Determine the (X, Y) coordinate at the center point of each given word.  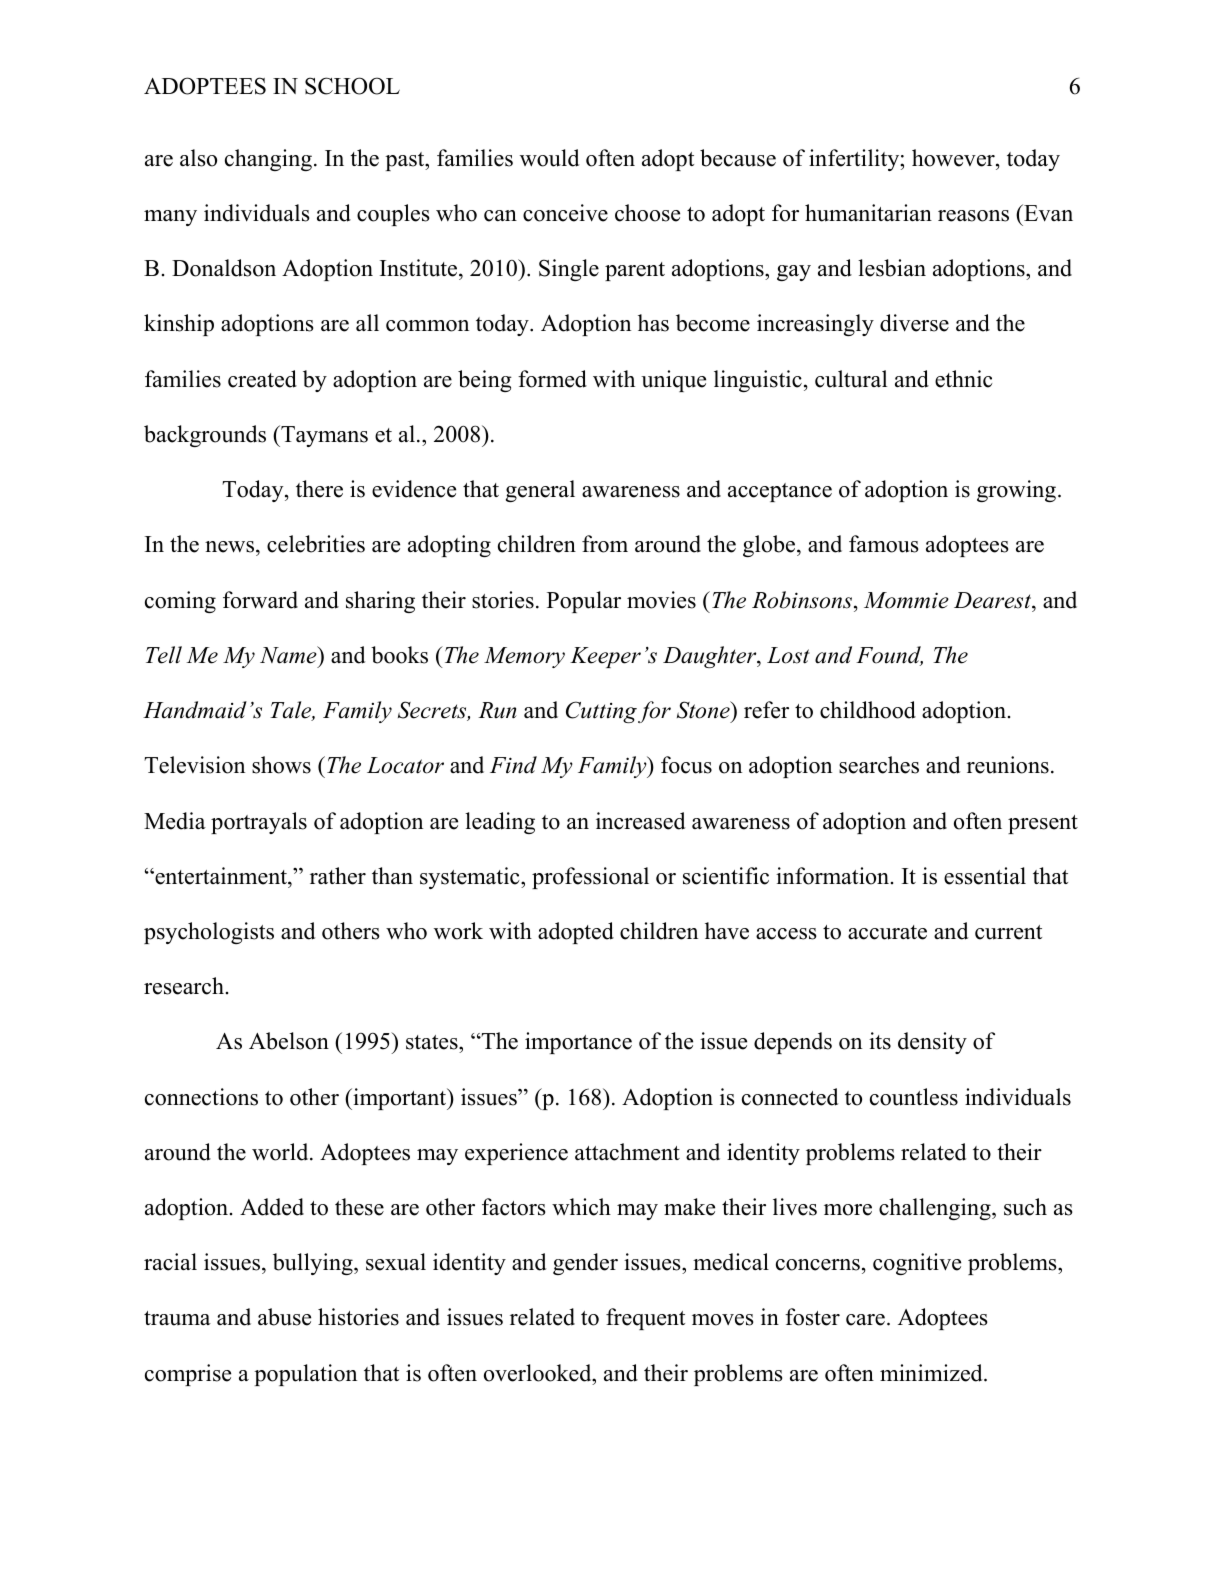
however (954, 158)
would (549, 158)
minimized (932, 1373)
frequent (645, 1319)
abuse (284, 1317)
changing (268, 160)
